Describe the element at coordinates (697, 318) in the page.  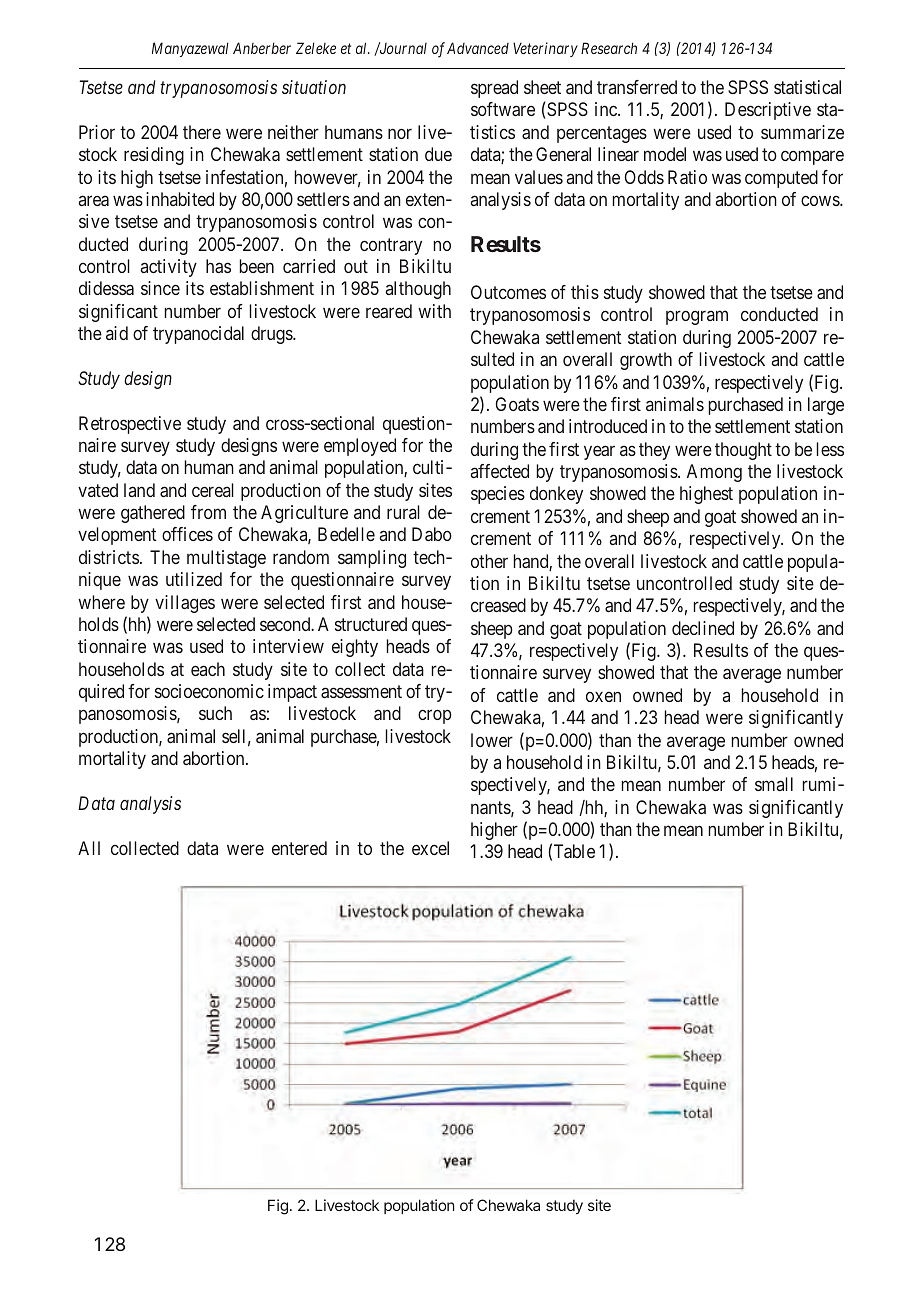
I see `program` at that location.
